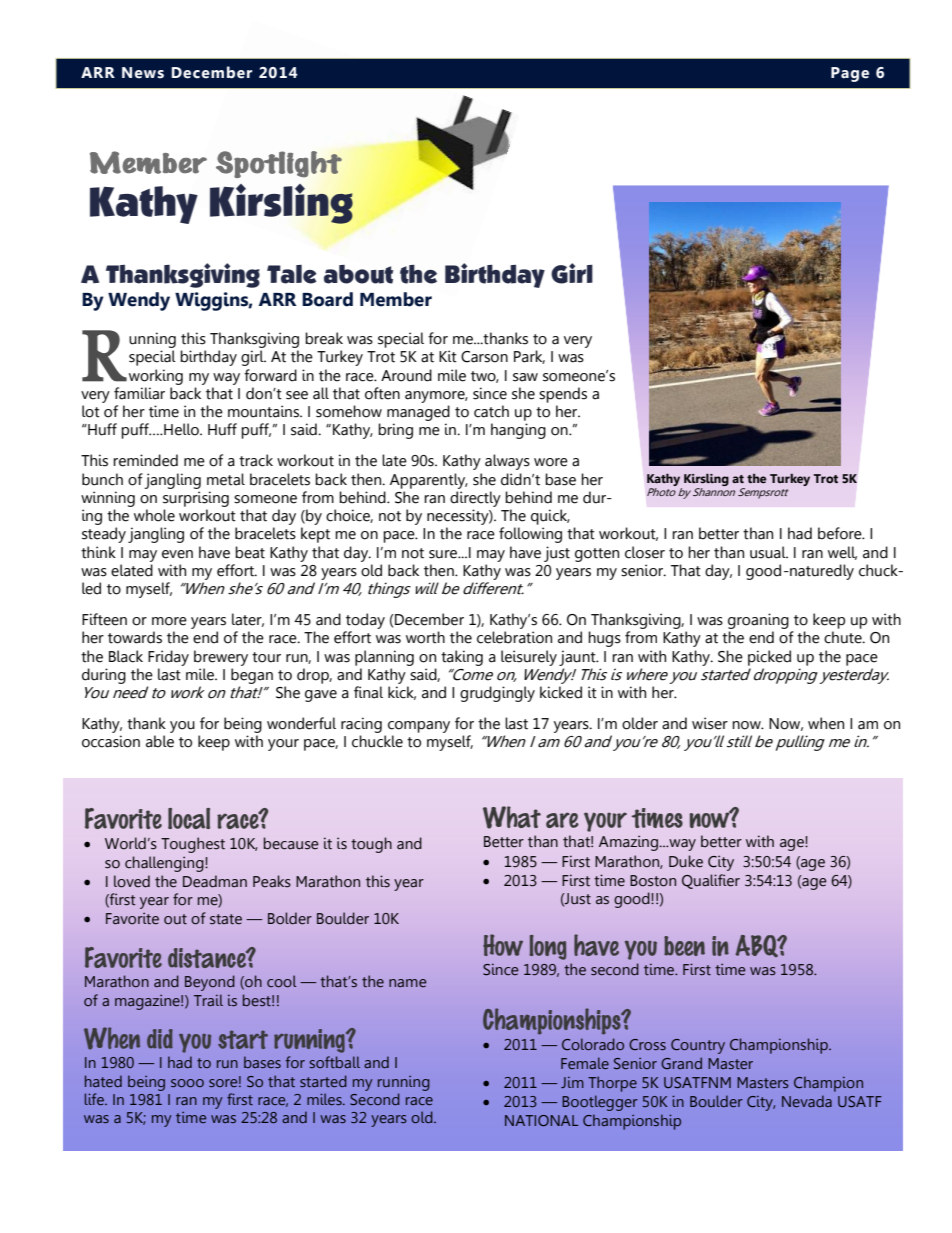 Image resolution: width=952 pixels, height=1233 pixels. I want to click on challenging, so click(165, 864).
